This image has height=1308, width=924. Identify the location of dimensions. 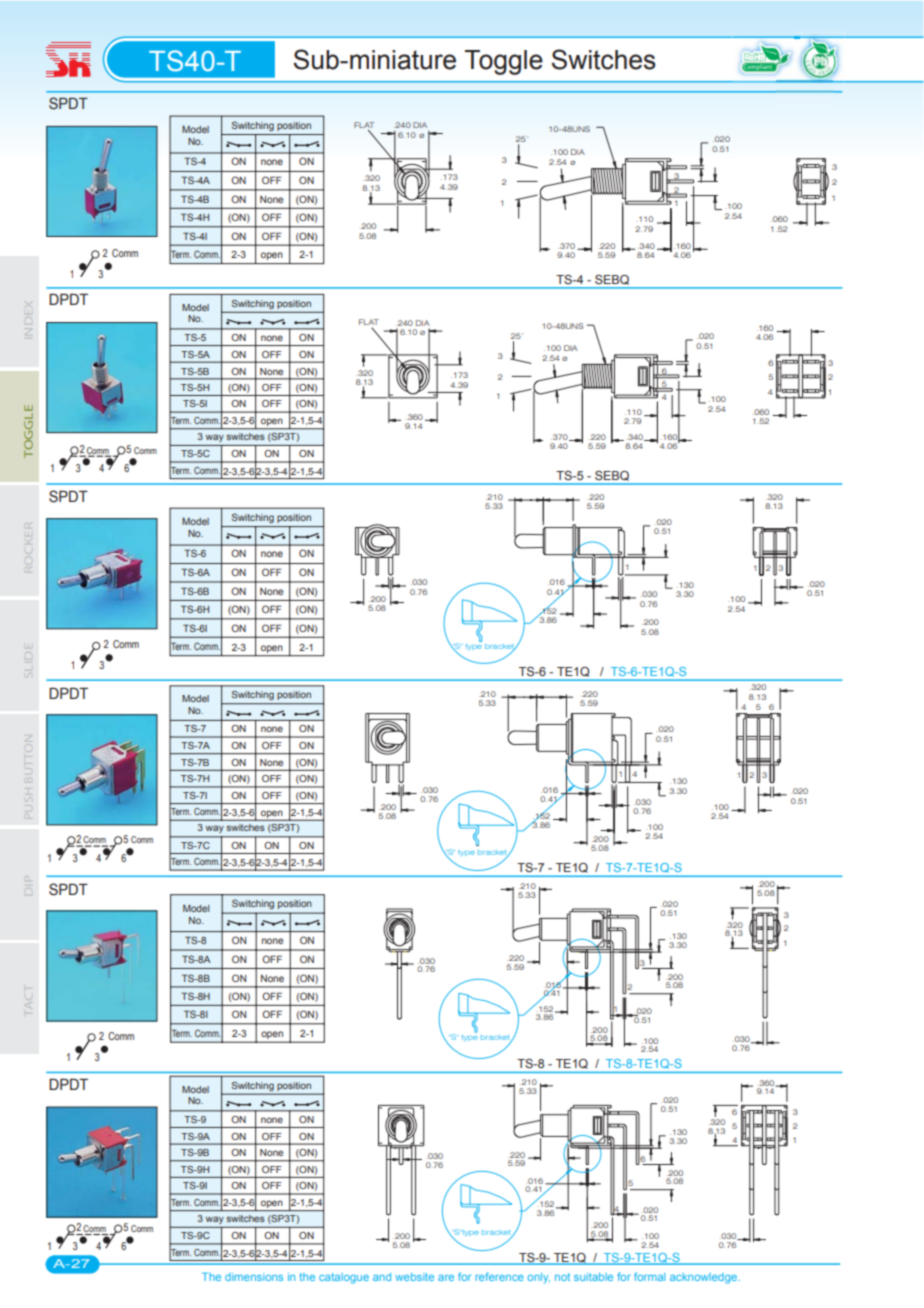
(254, 1277).
